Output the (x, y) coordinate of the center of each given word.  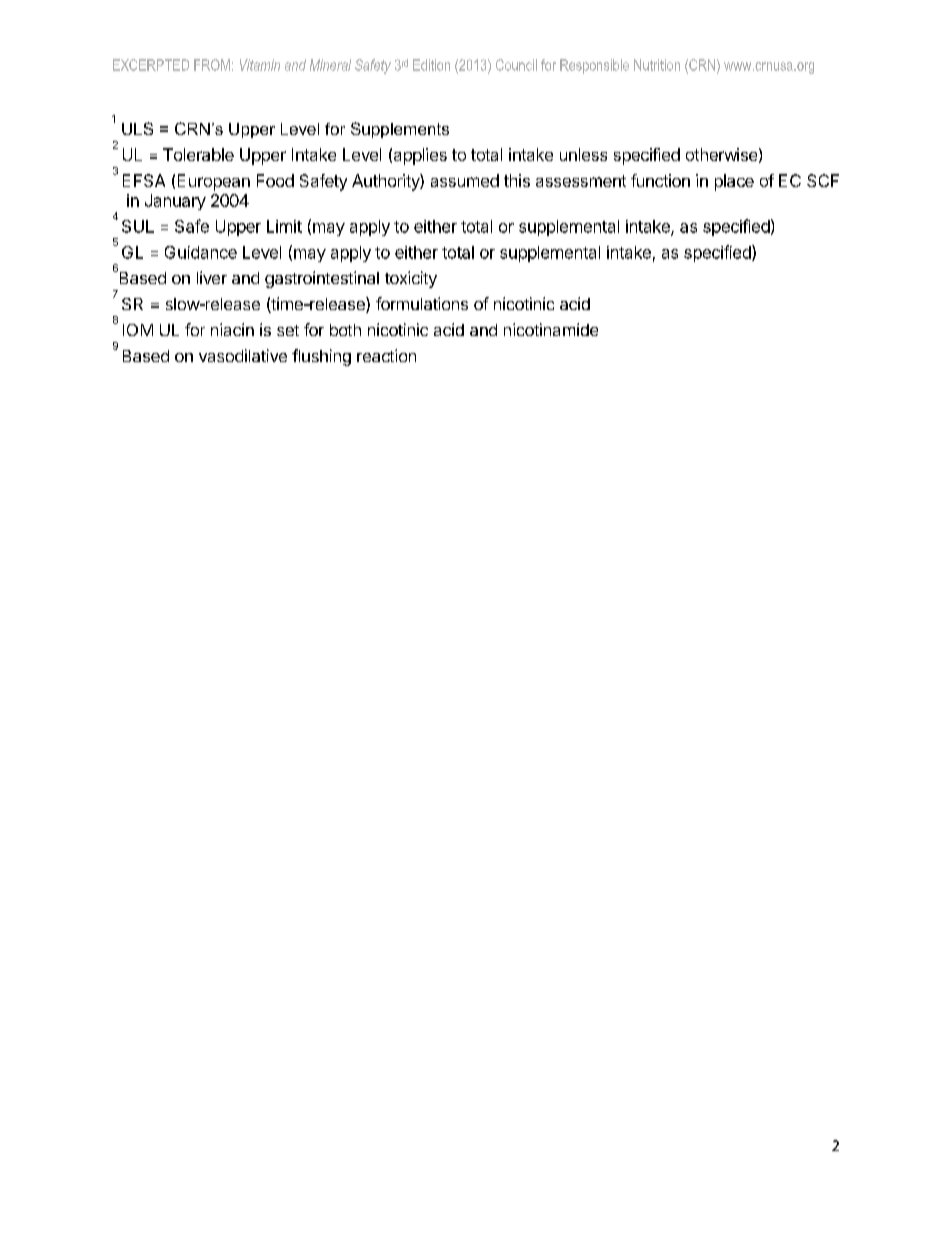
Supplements (400, 130)
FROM (212, 65)
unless (583, 154)
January (175, 202)
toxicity (411, 279)
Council (516, 65)
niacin (232, 329)
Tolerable (198, 154)
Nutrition (657, 65)
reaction (386, 355)
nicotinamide (551, 329)
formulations (422, 303)
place (734, 182)
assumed (465, 180)
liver (212, 277)
